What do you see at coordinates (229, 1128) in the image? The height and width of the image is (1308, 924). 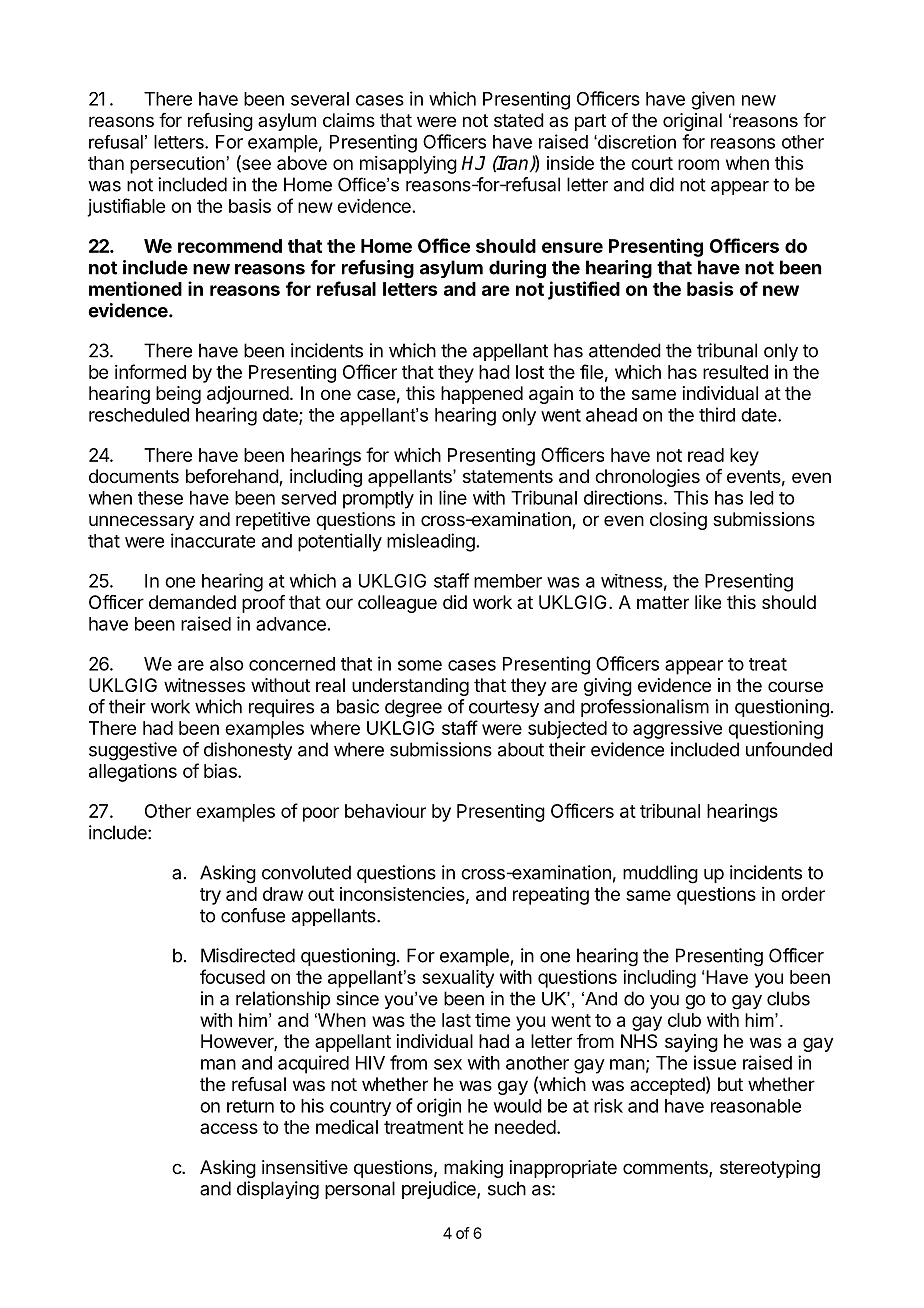 I see `access` at bounding box center [229, 1128].
